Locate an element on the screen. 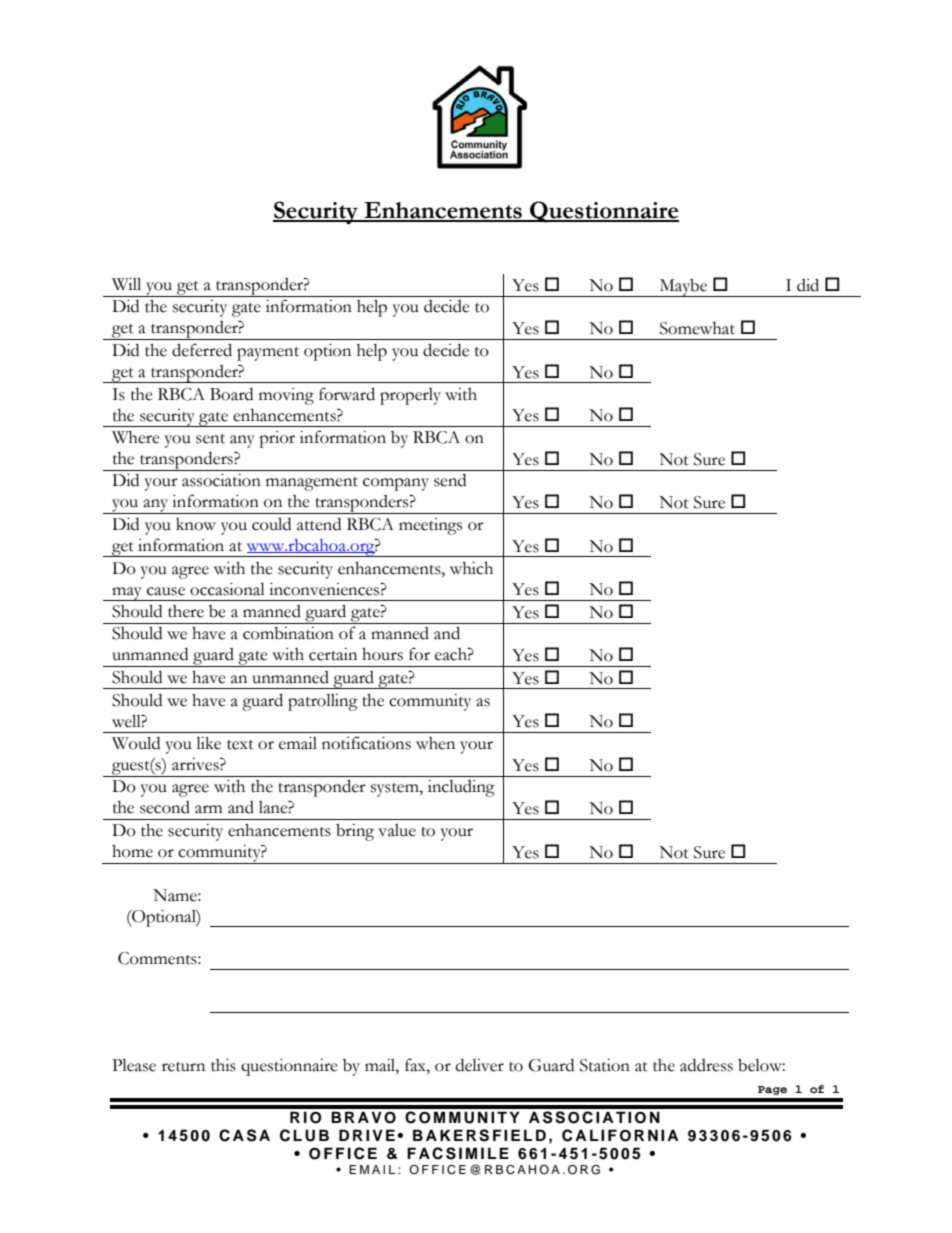 The height and width of the screenshot is (1233, 952). Maybe is located at coordinates (683, 288).
